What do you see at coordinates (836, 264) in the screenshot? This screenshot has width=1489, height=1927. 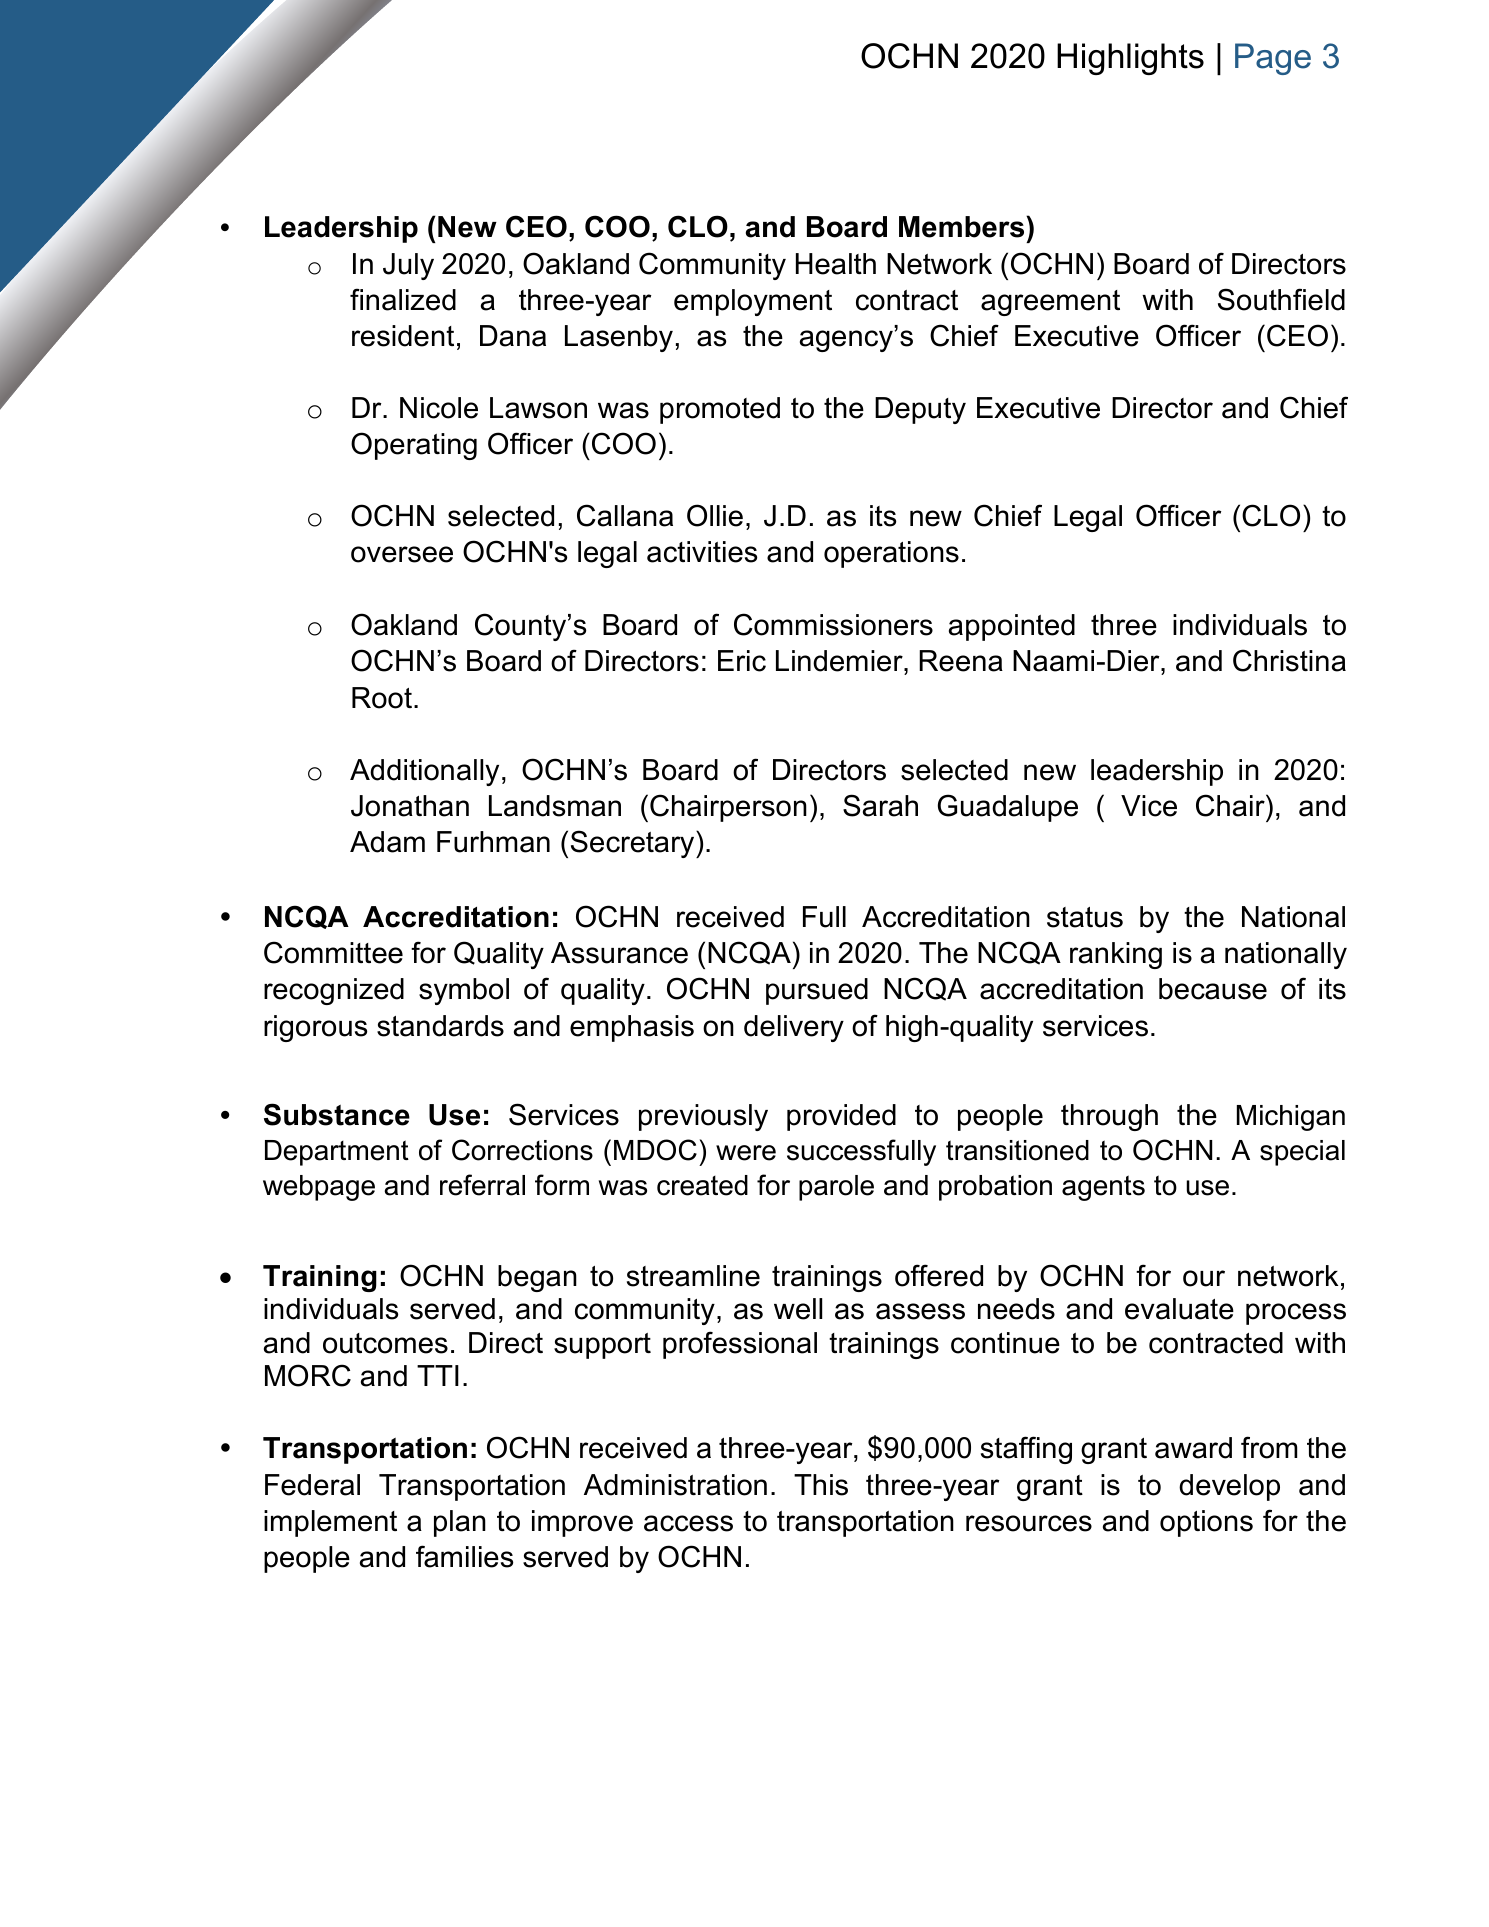 I see `Health` at bounding box center [836, 264].
